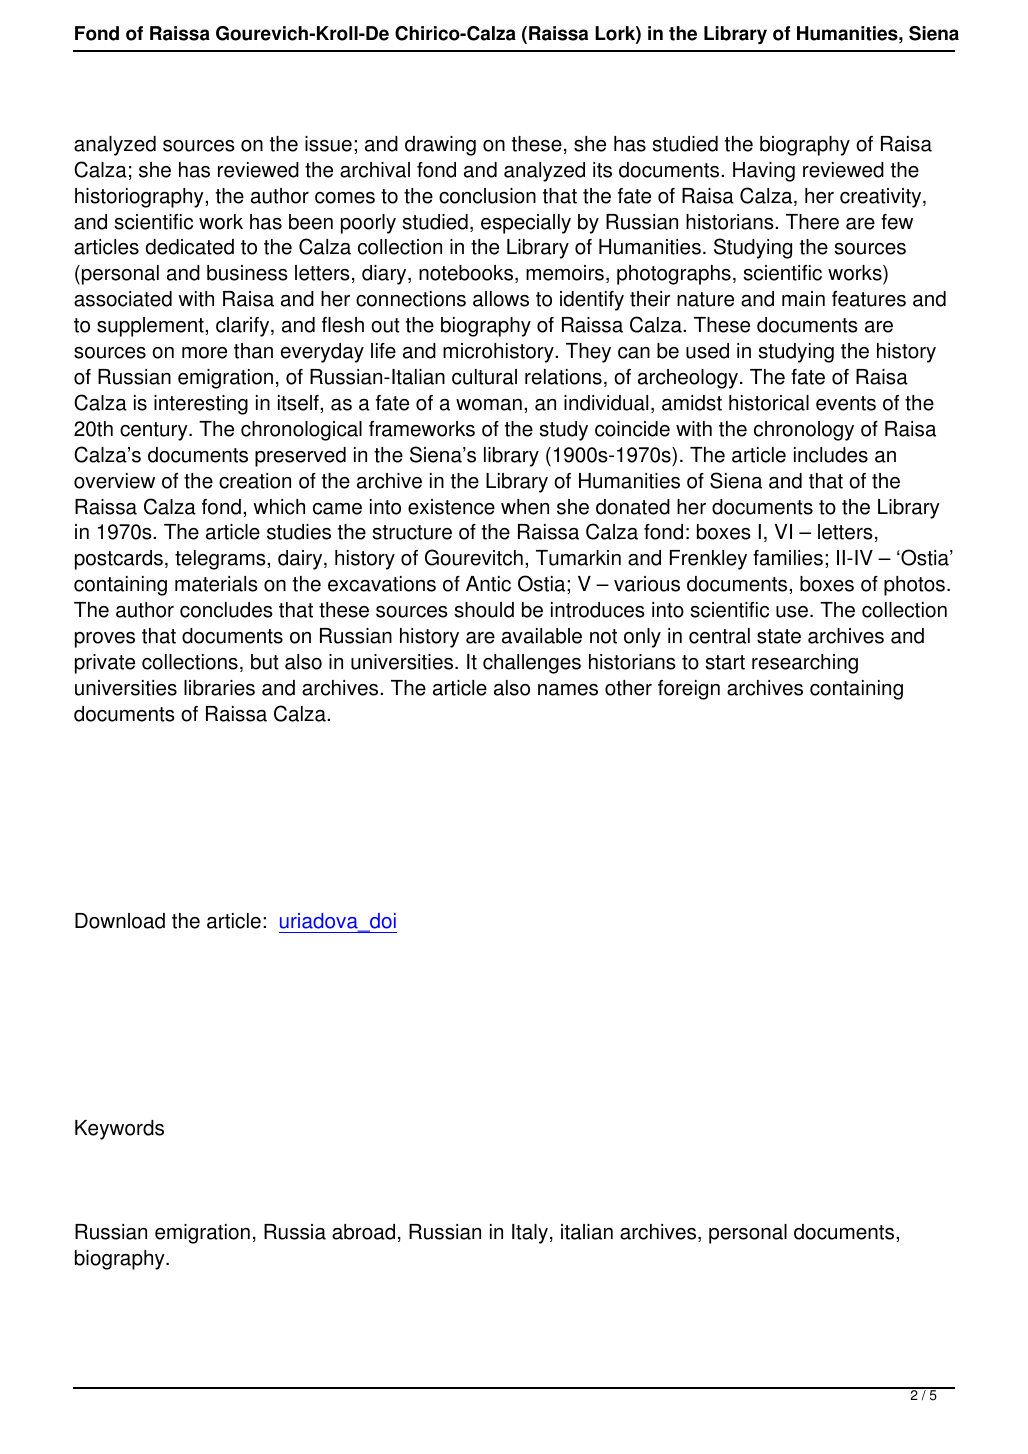 This document has width=1028, height=1454. Describe the element at coordinates (532, 664) in the document. I see `challenges` at that location.
